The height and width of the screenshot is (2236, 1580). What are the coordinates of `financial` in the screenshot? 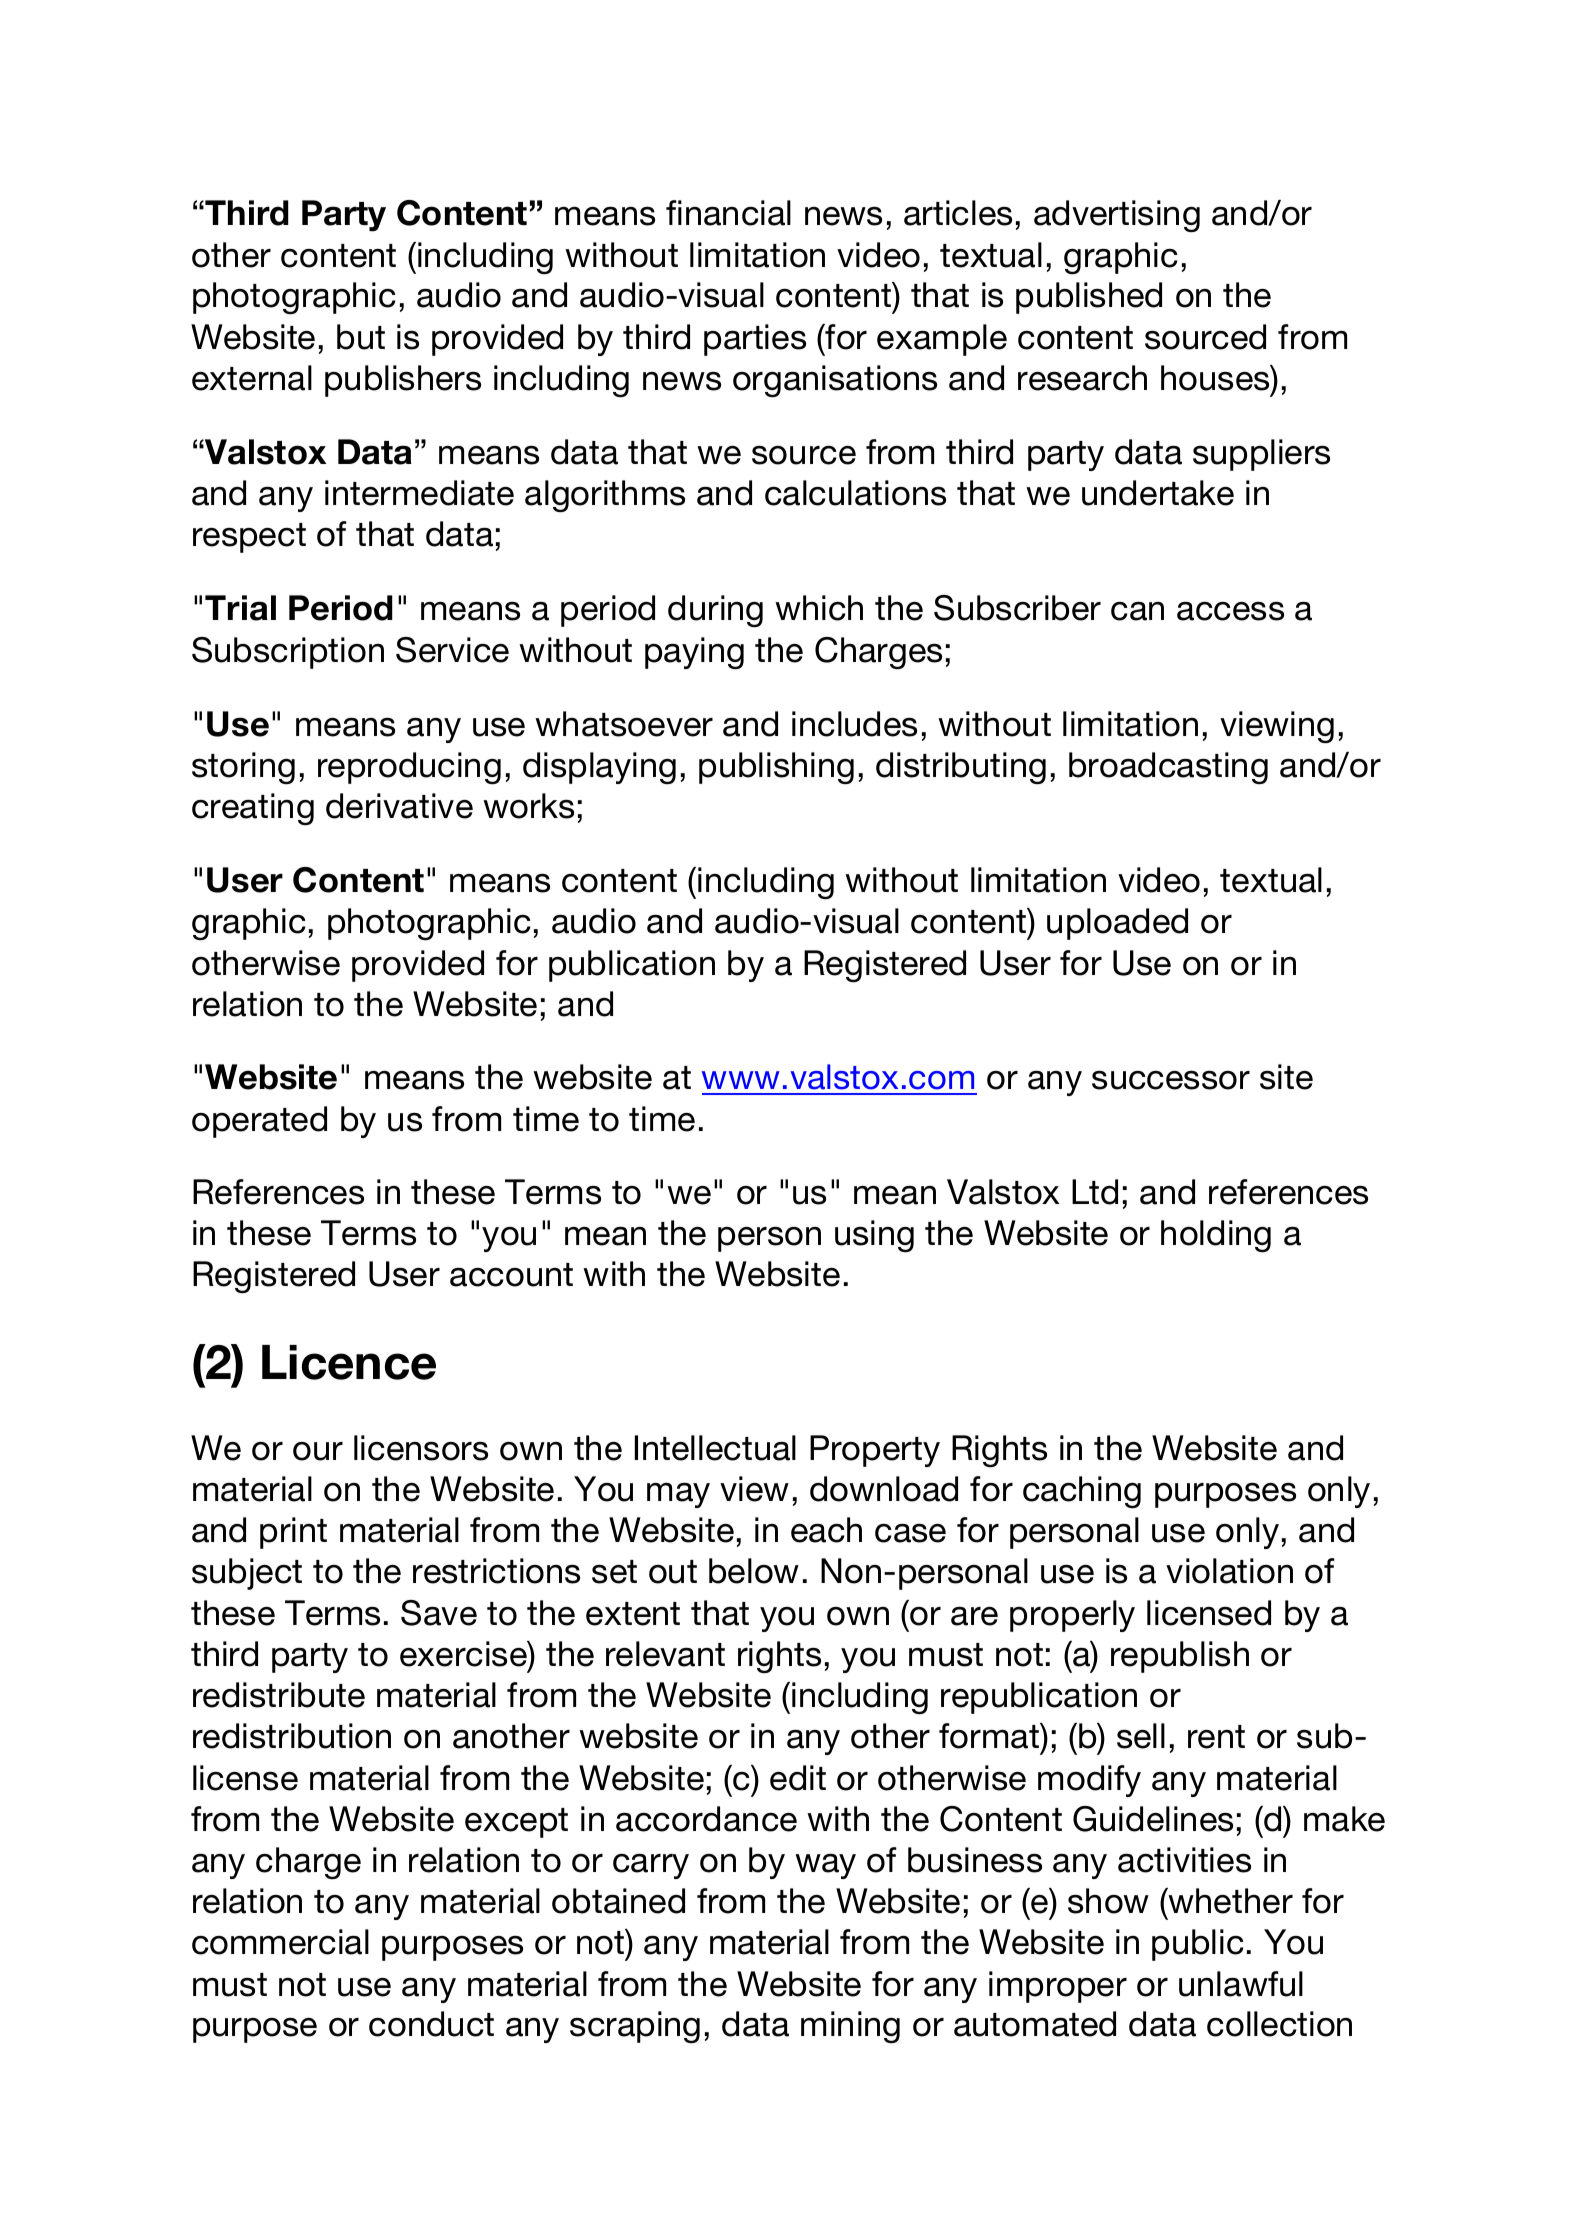 It's located at (728, 213).
